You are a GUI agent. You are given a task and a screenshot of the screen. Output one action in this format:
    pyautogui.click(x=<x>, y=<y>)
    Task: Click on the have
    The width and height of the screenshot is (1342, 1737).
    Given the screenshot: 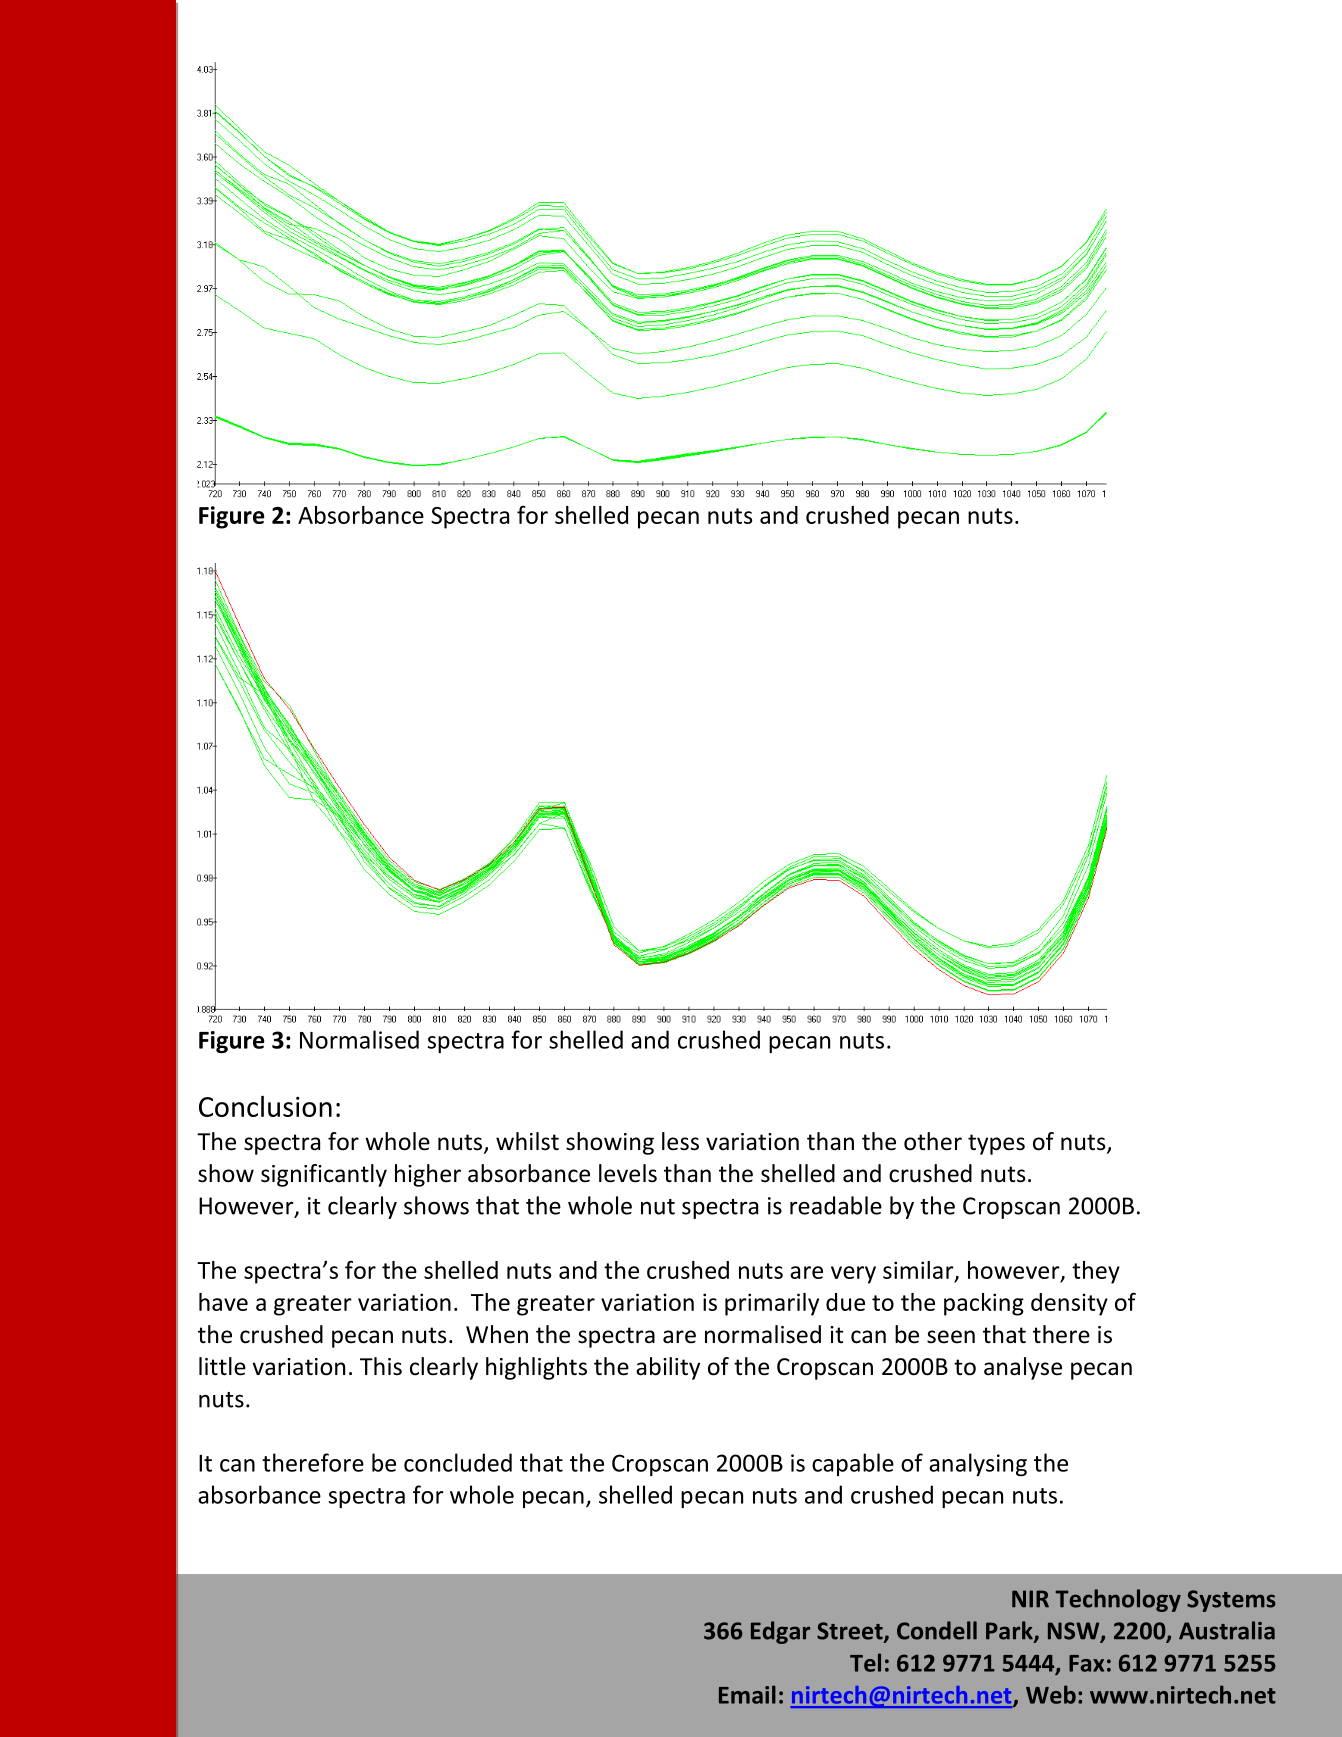 What is the action you would take?
    pyautogui.click(x=223, y=1302)
